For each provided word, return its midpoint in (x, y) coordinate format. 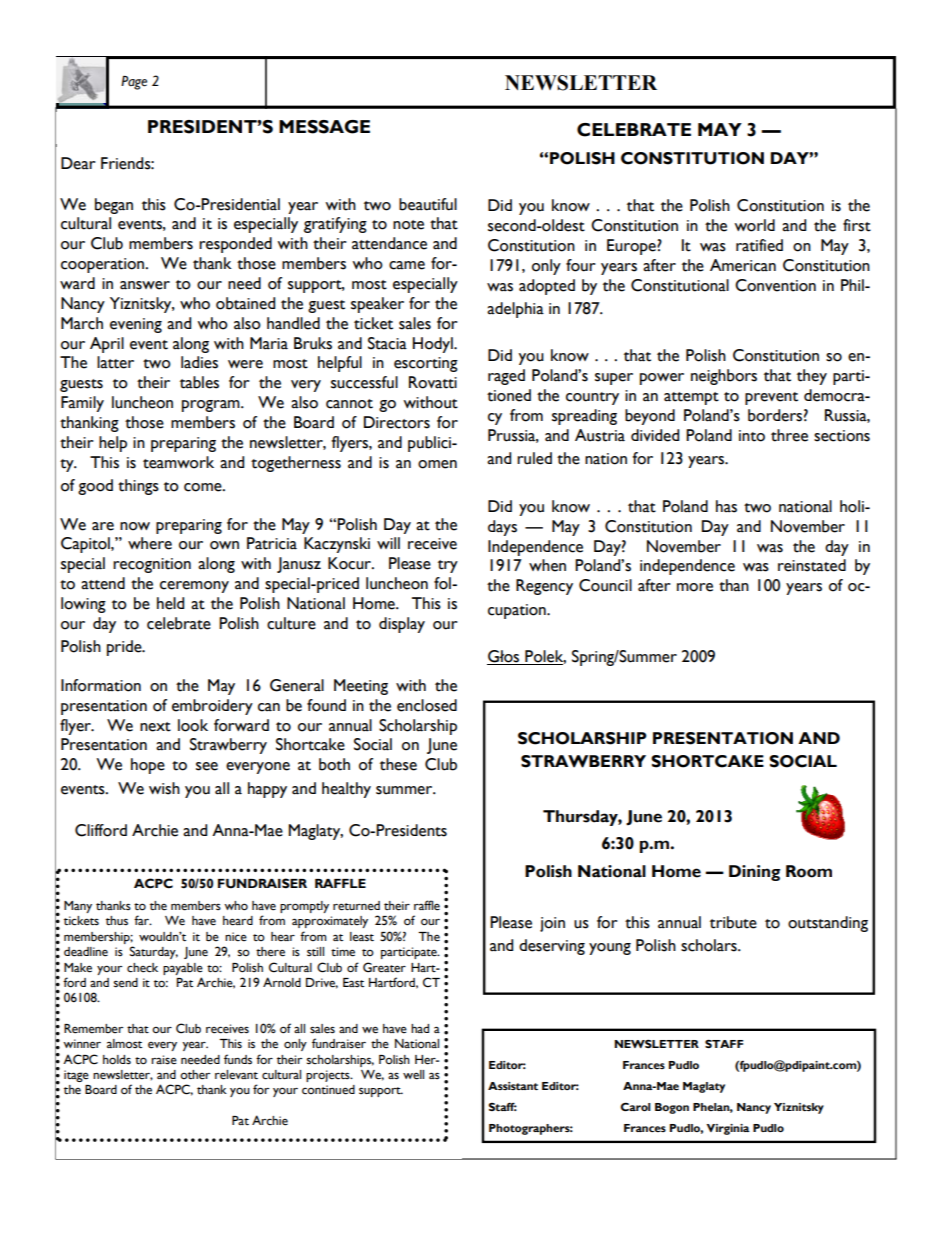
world (754, 225)
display (402, 625)
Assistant (513, 1086)
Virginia (728, 1129)
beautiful (428, 204)
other (195, 1075)
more (695, 587)
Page (134, 83)
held (170, 603)
